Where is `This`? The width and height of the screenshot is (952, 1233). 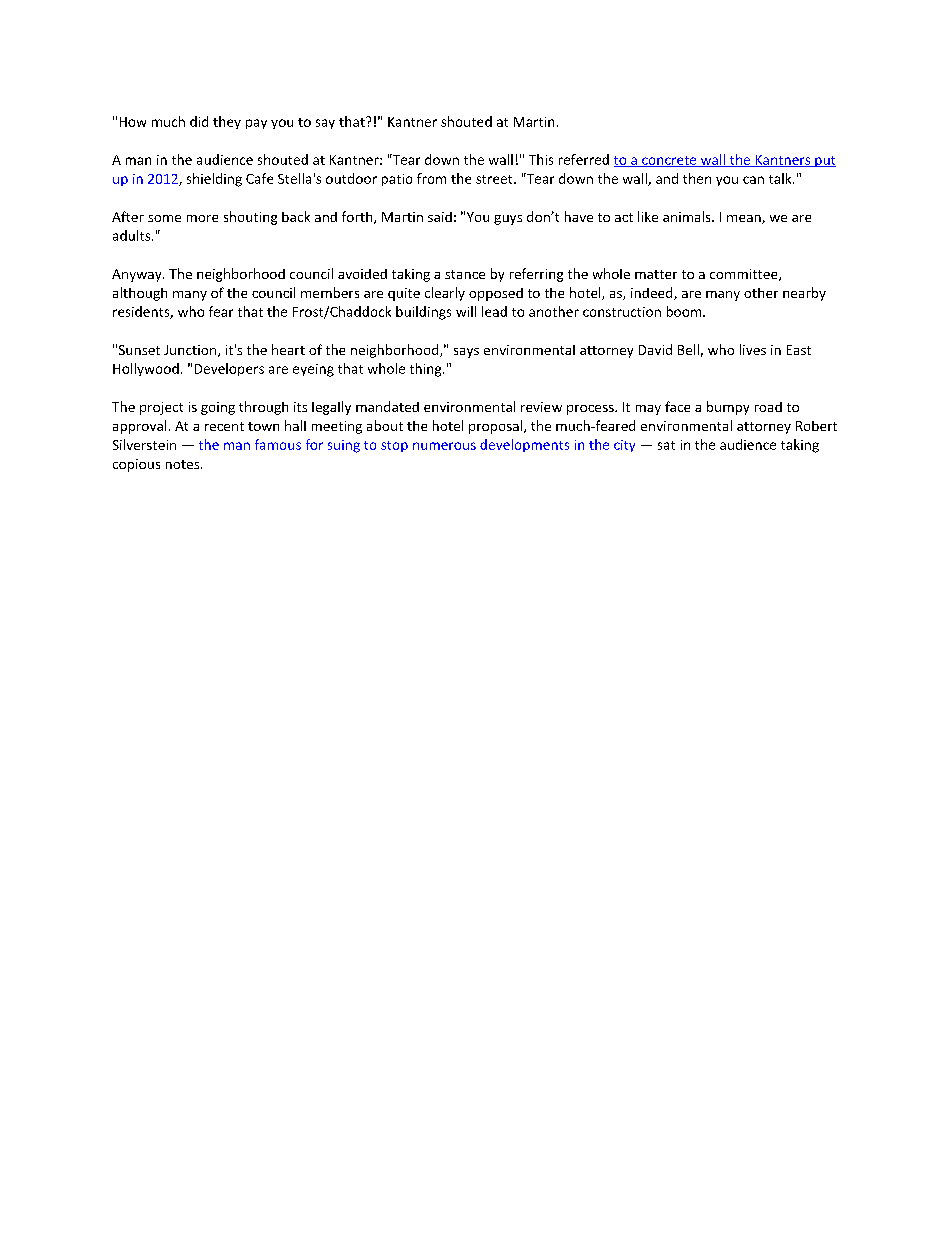
This is located at coordinates (541, 159).
